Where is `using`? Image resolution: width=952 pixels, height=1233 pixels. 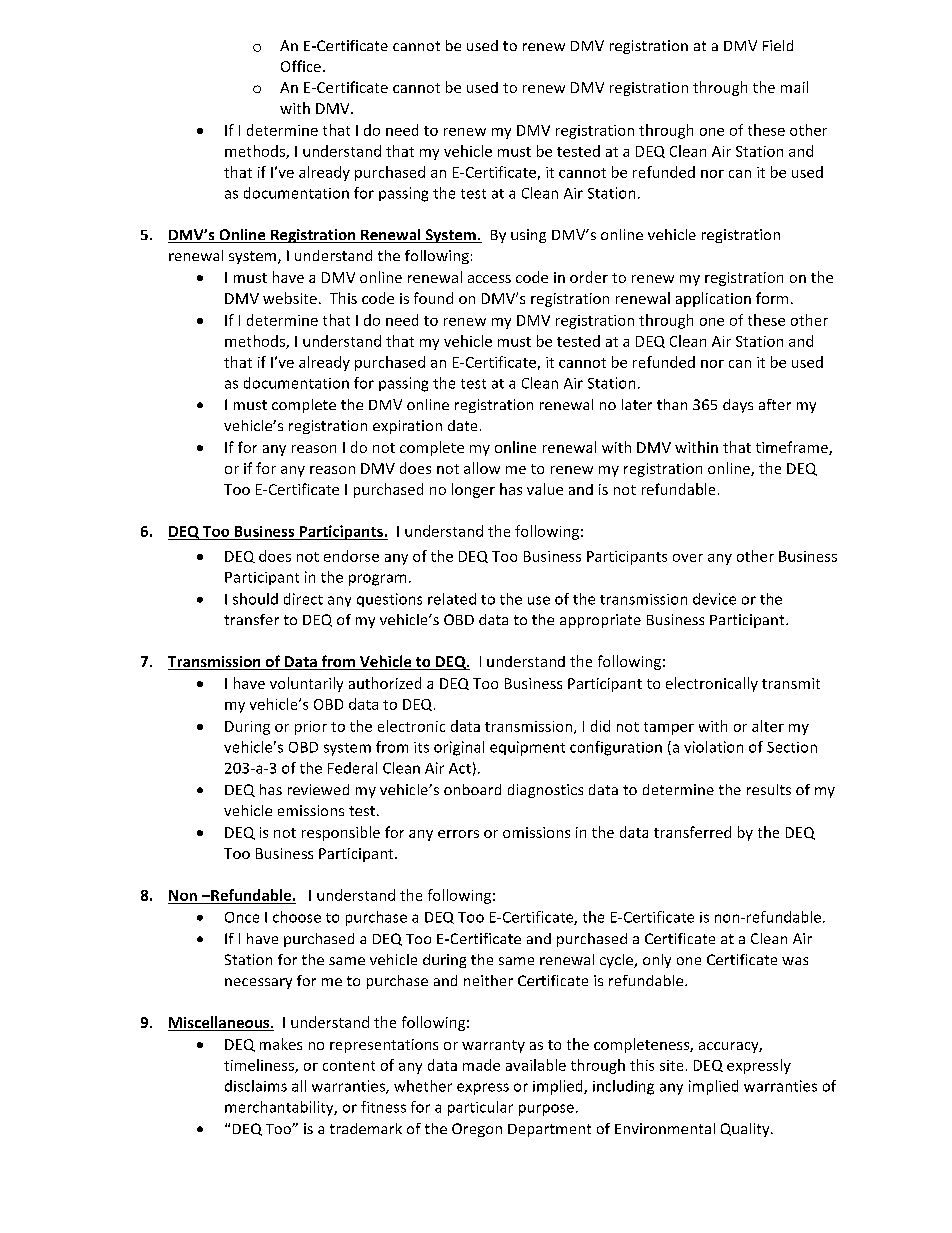 using is located at coordinates (528, 236).
